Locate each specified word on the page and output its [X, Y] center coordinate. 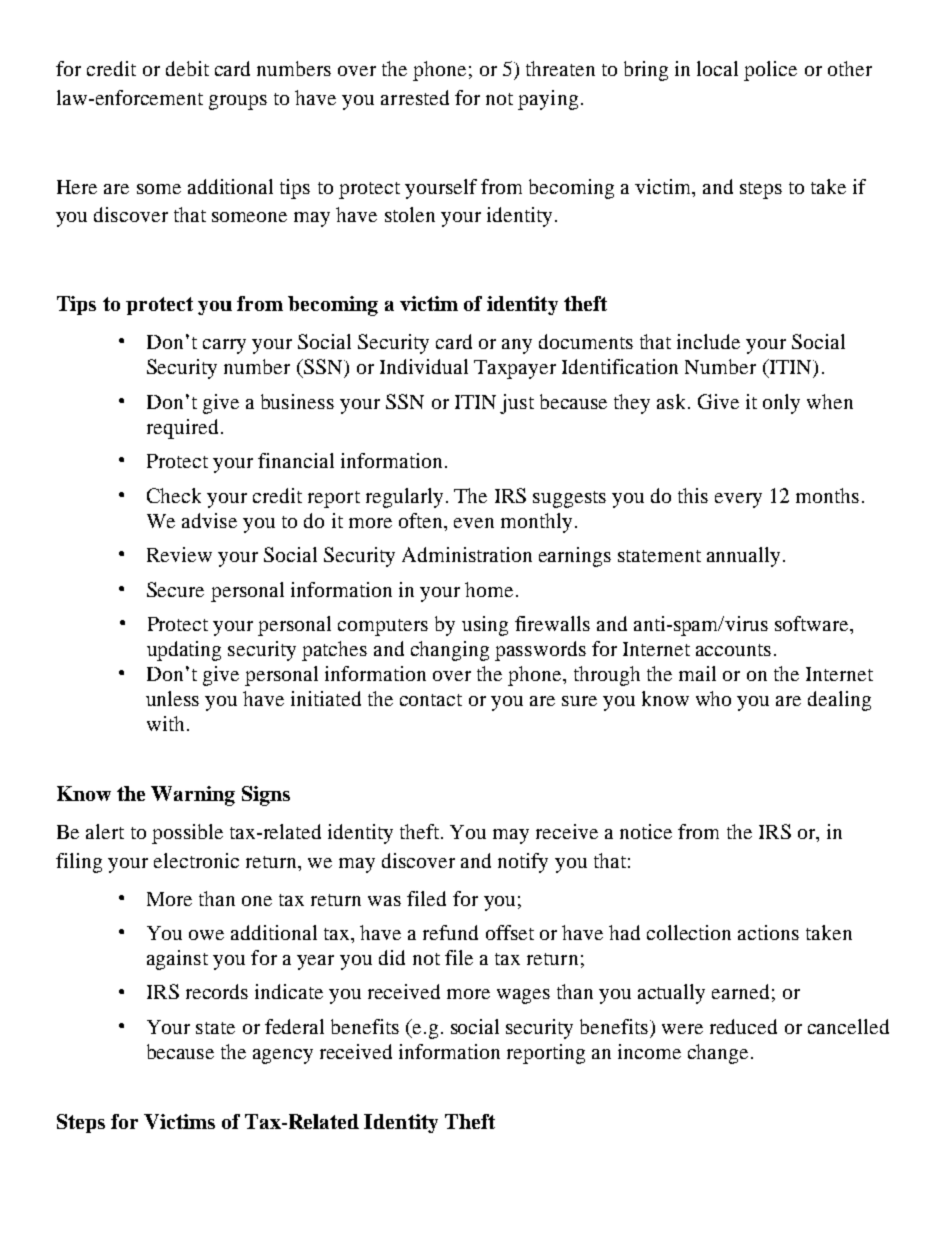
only [781, 404]
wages [523, 996]
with [165, 723]
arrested [415, 97]
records [217, 991]
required [182, 429]
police [770, 71]
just [517, 404]
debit [187, 68]
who [713, 698]
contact [431, 700]
